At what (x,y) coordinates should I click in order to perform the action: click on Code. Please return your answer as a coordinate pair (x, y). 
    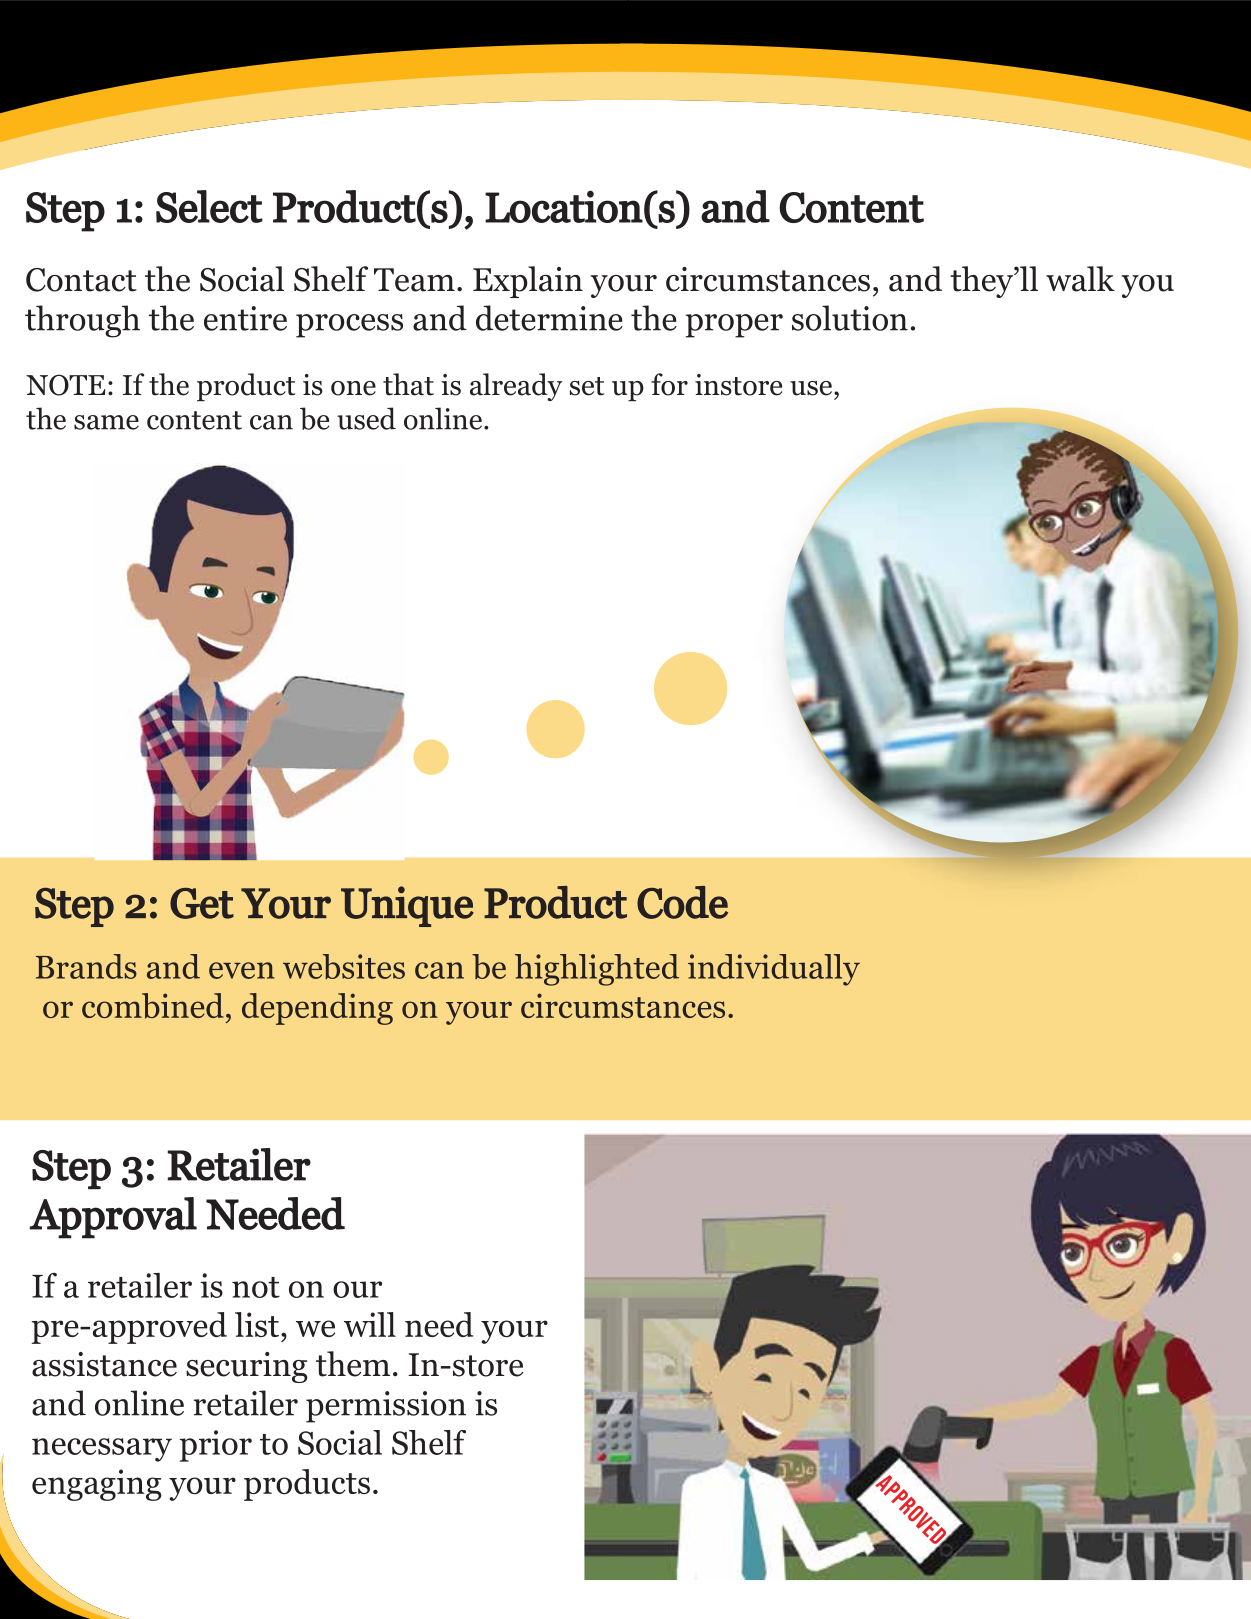
    Looking at the image, I should click on (682, 902).
